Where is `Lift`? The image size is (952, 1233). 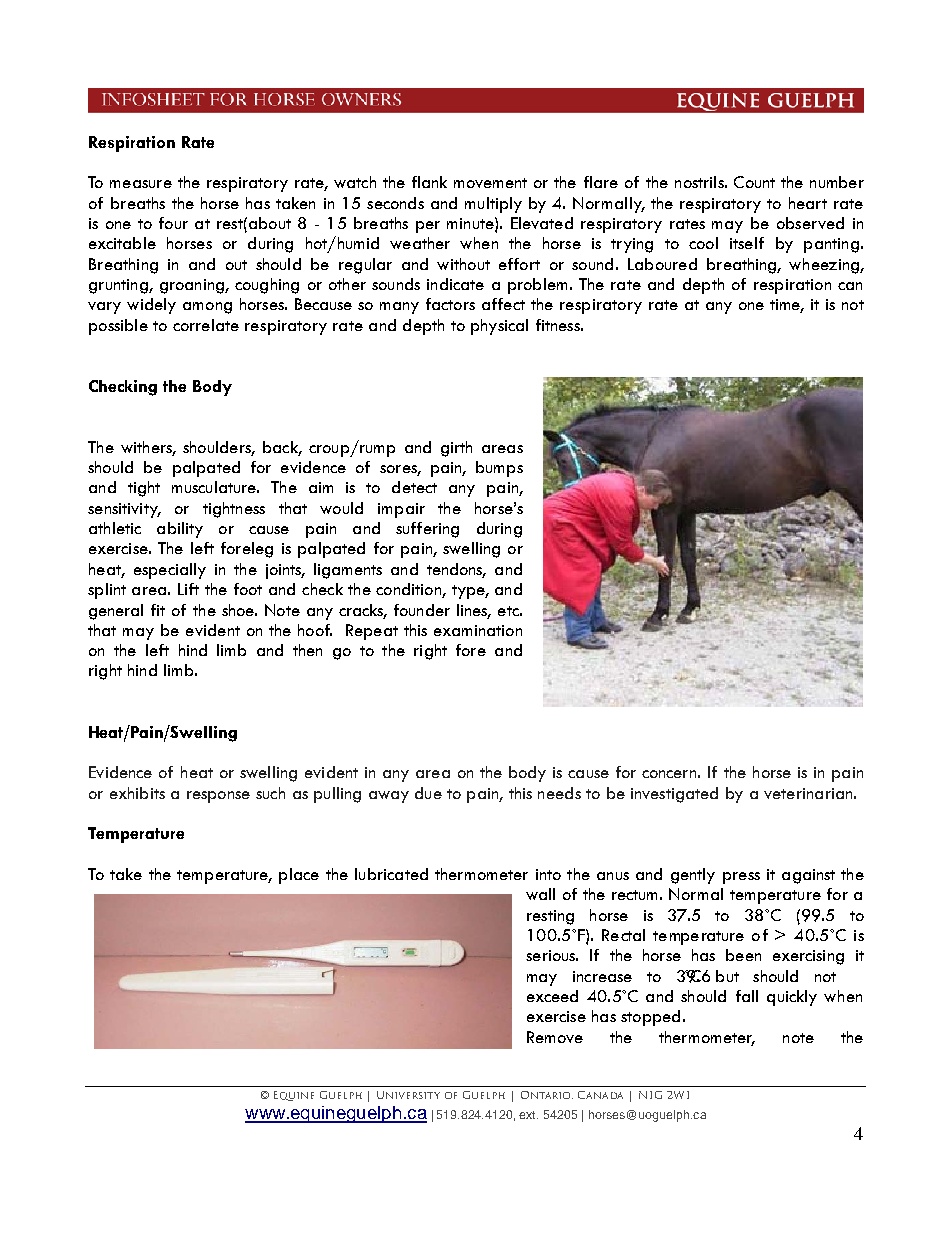
Lift is located at coordinates (188, 589).
